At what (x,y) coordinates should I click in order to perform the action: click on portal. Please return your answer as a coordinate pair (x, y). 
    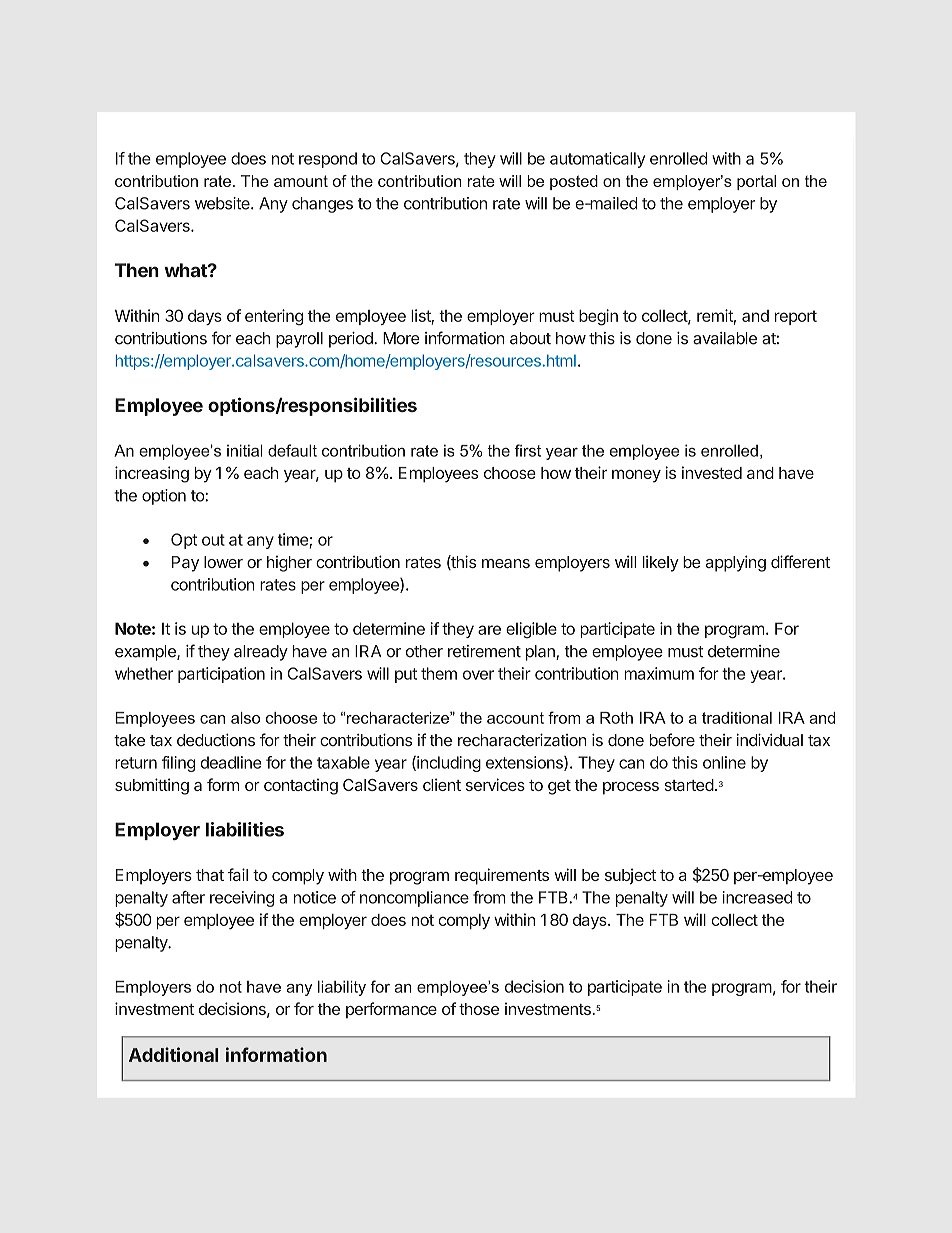
    Looking at the image, I should click on (756, 182).
